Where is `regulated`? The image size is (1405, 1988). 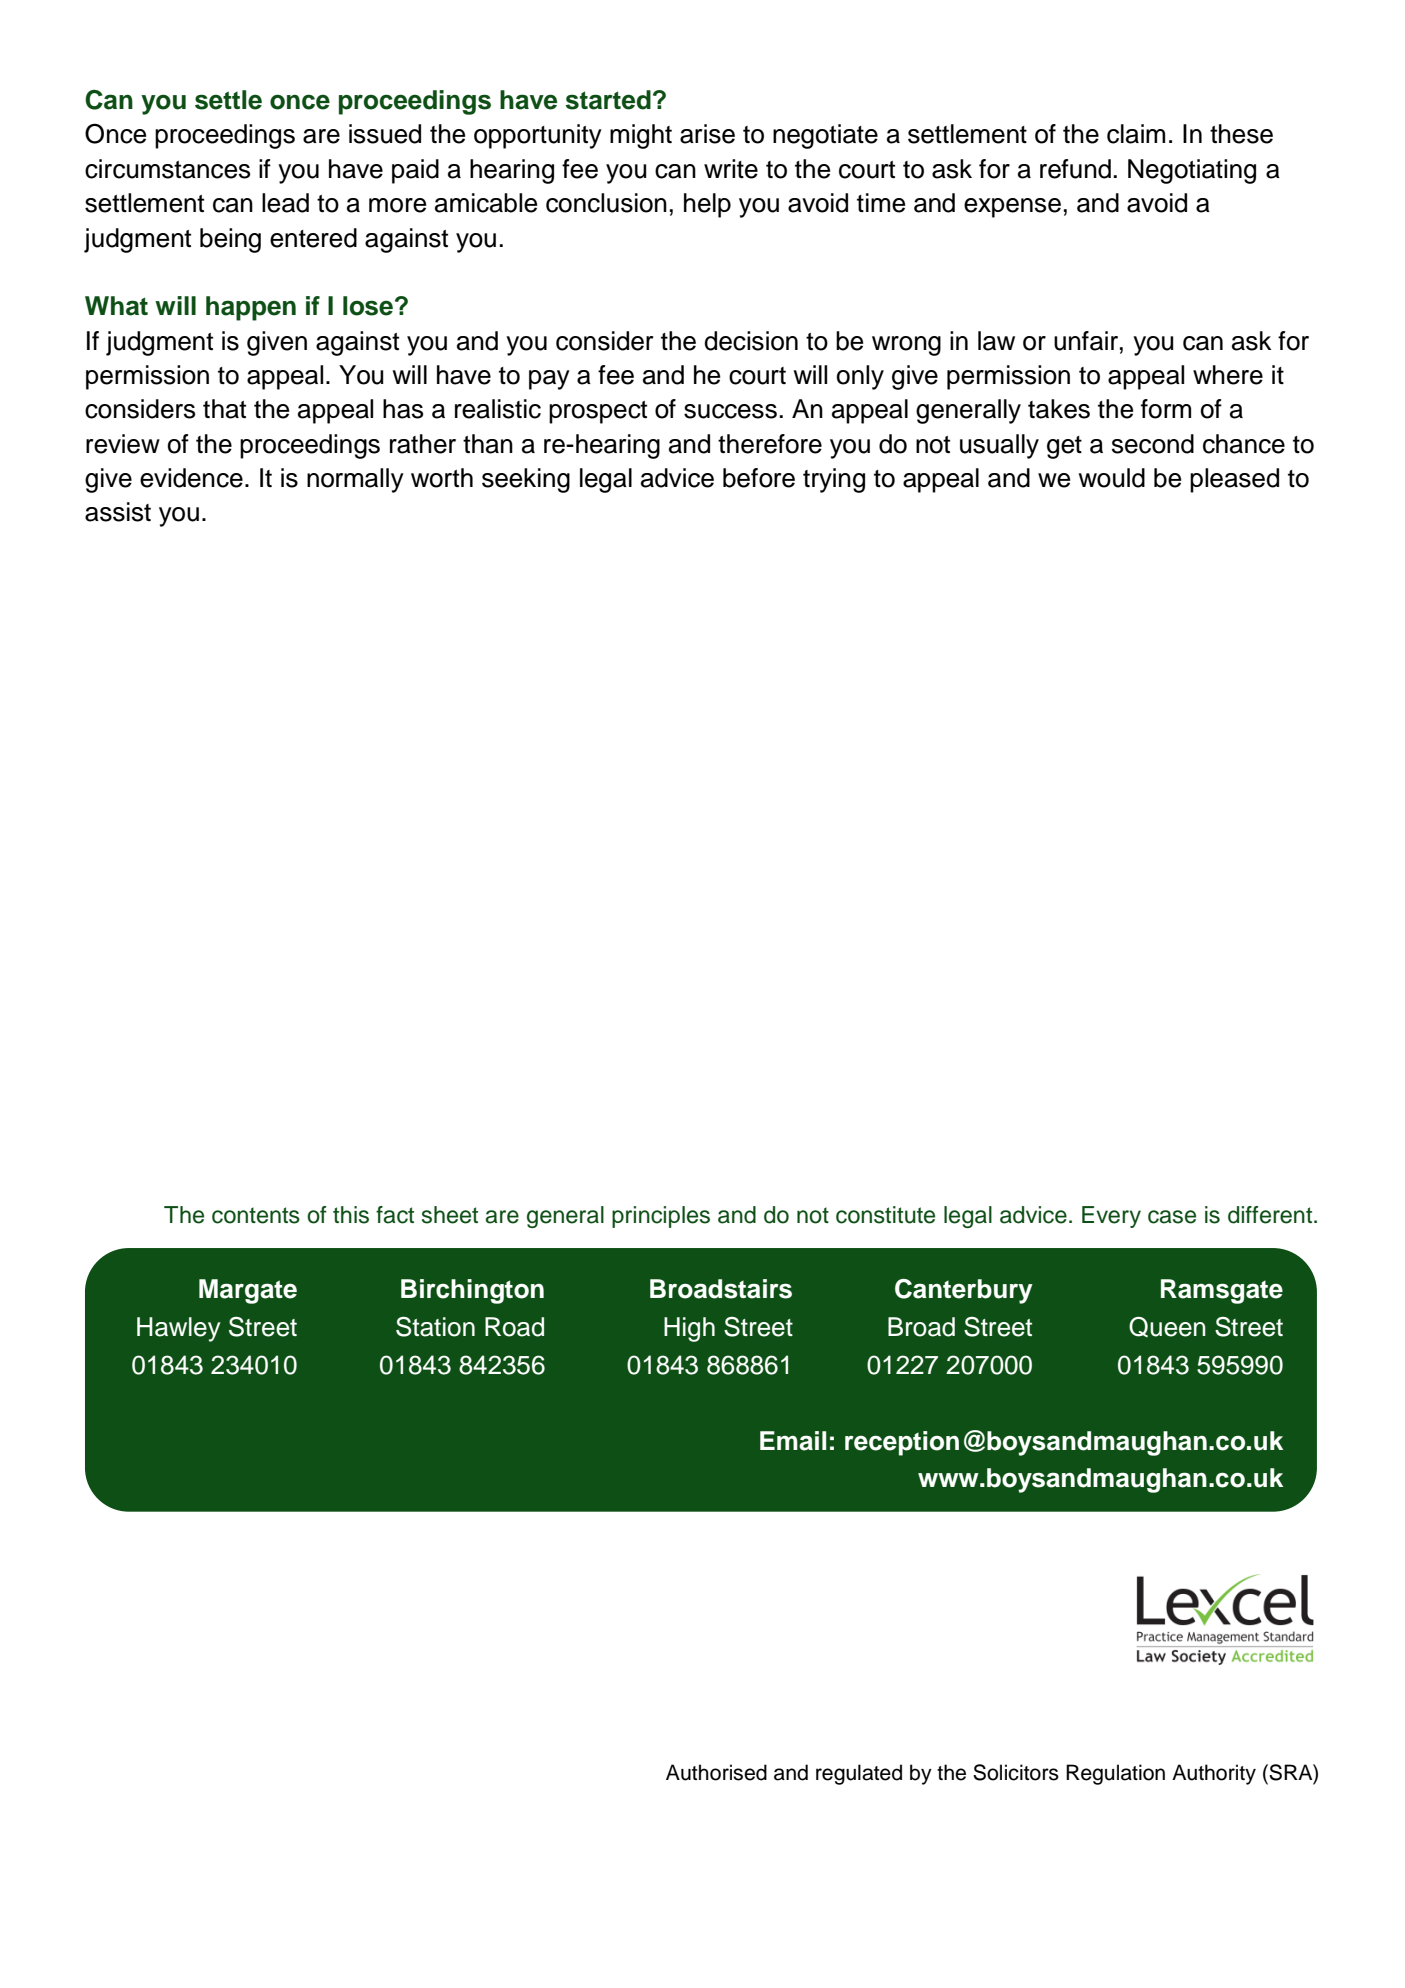 regulated is located at coordinates (859, 1774).
